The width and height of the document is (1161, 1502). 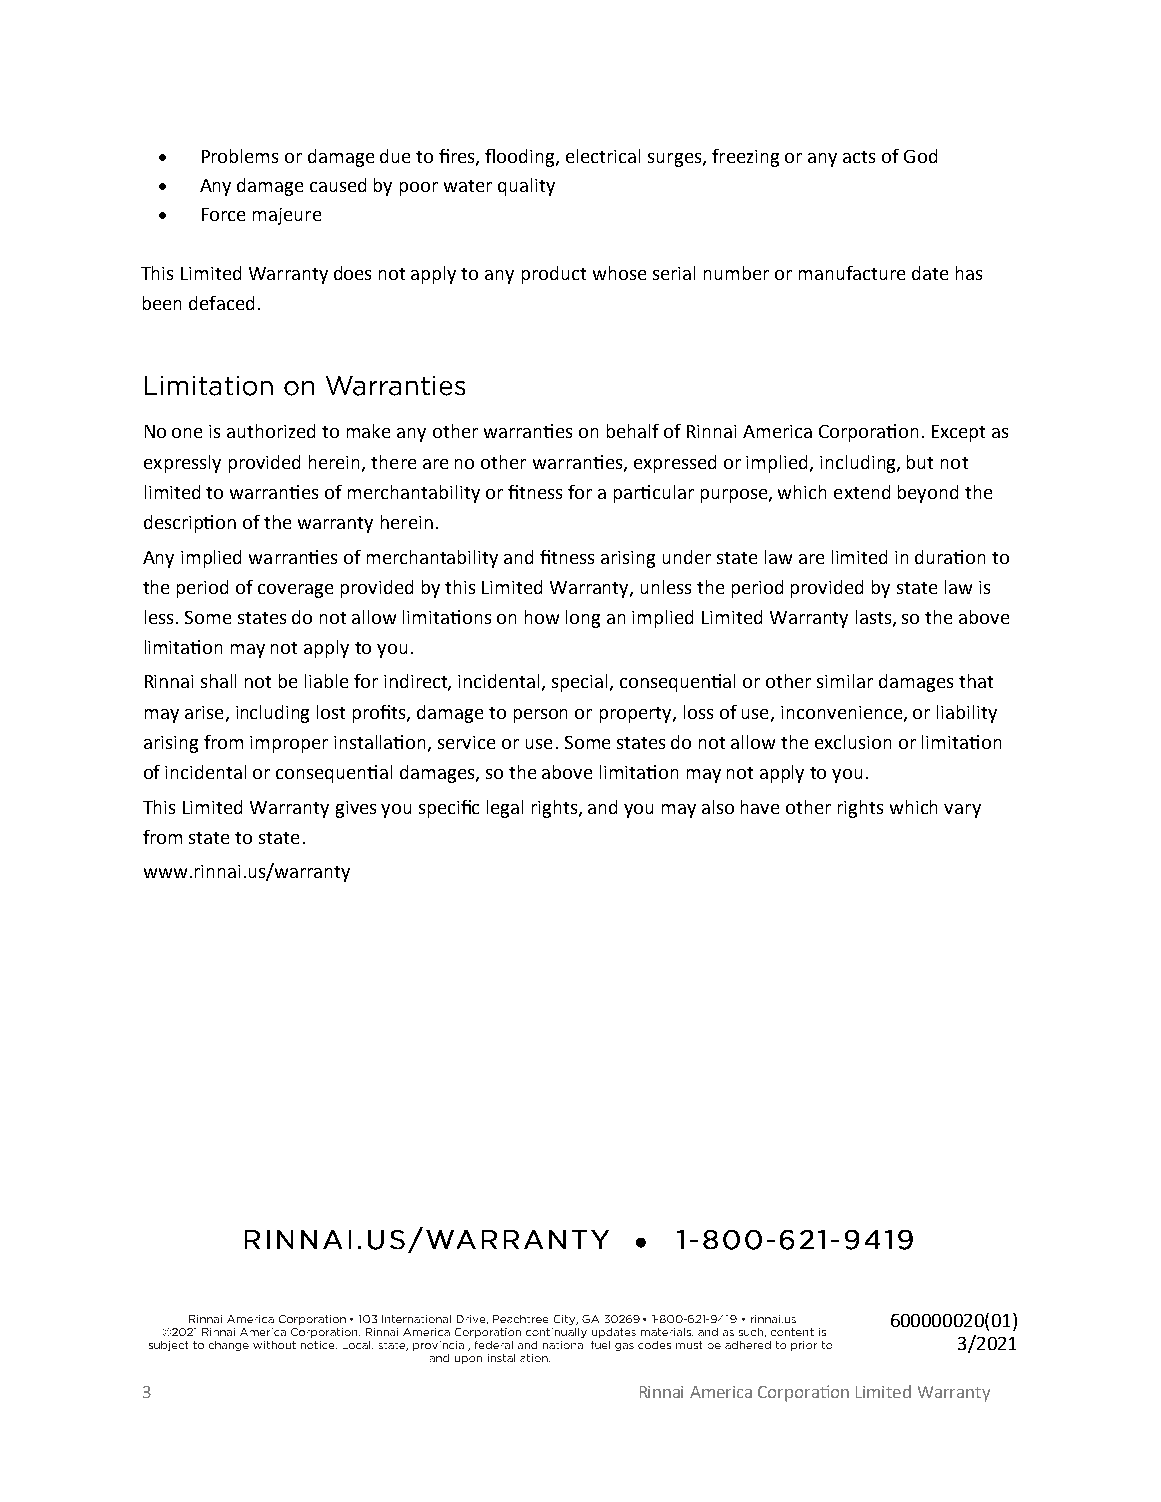 I want to click on behalf, so click(x=633, y=431).
